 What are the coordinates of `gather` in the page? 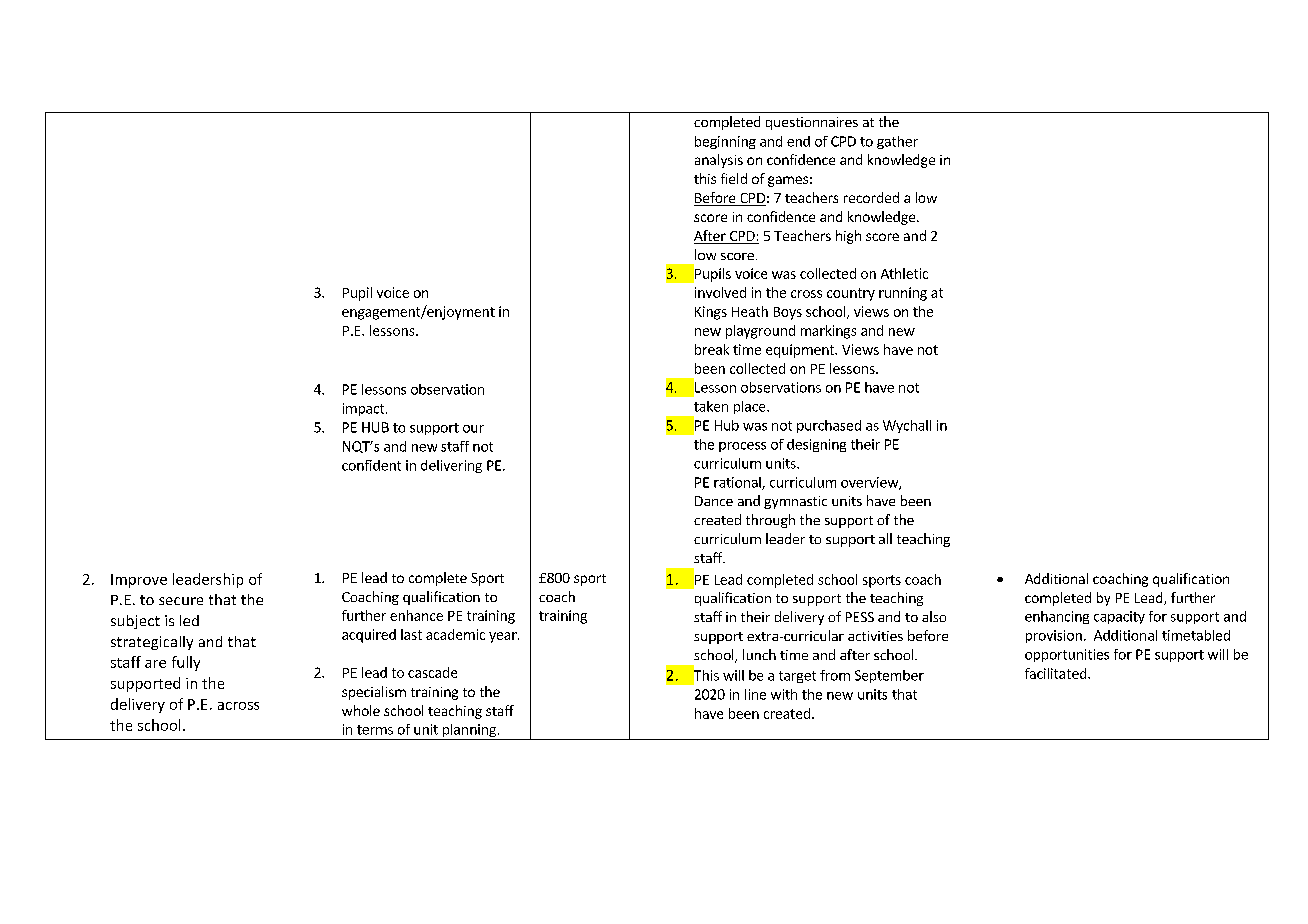 It's located at (897, 142).
